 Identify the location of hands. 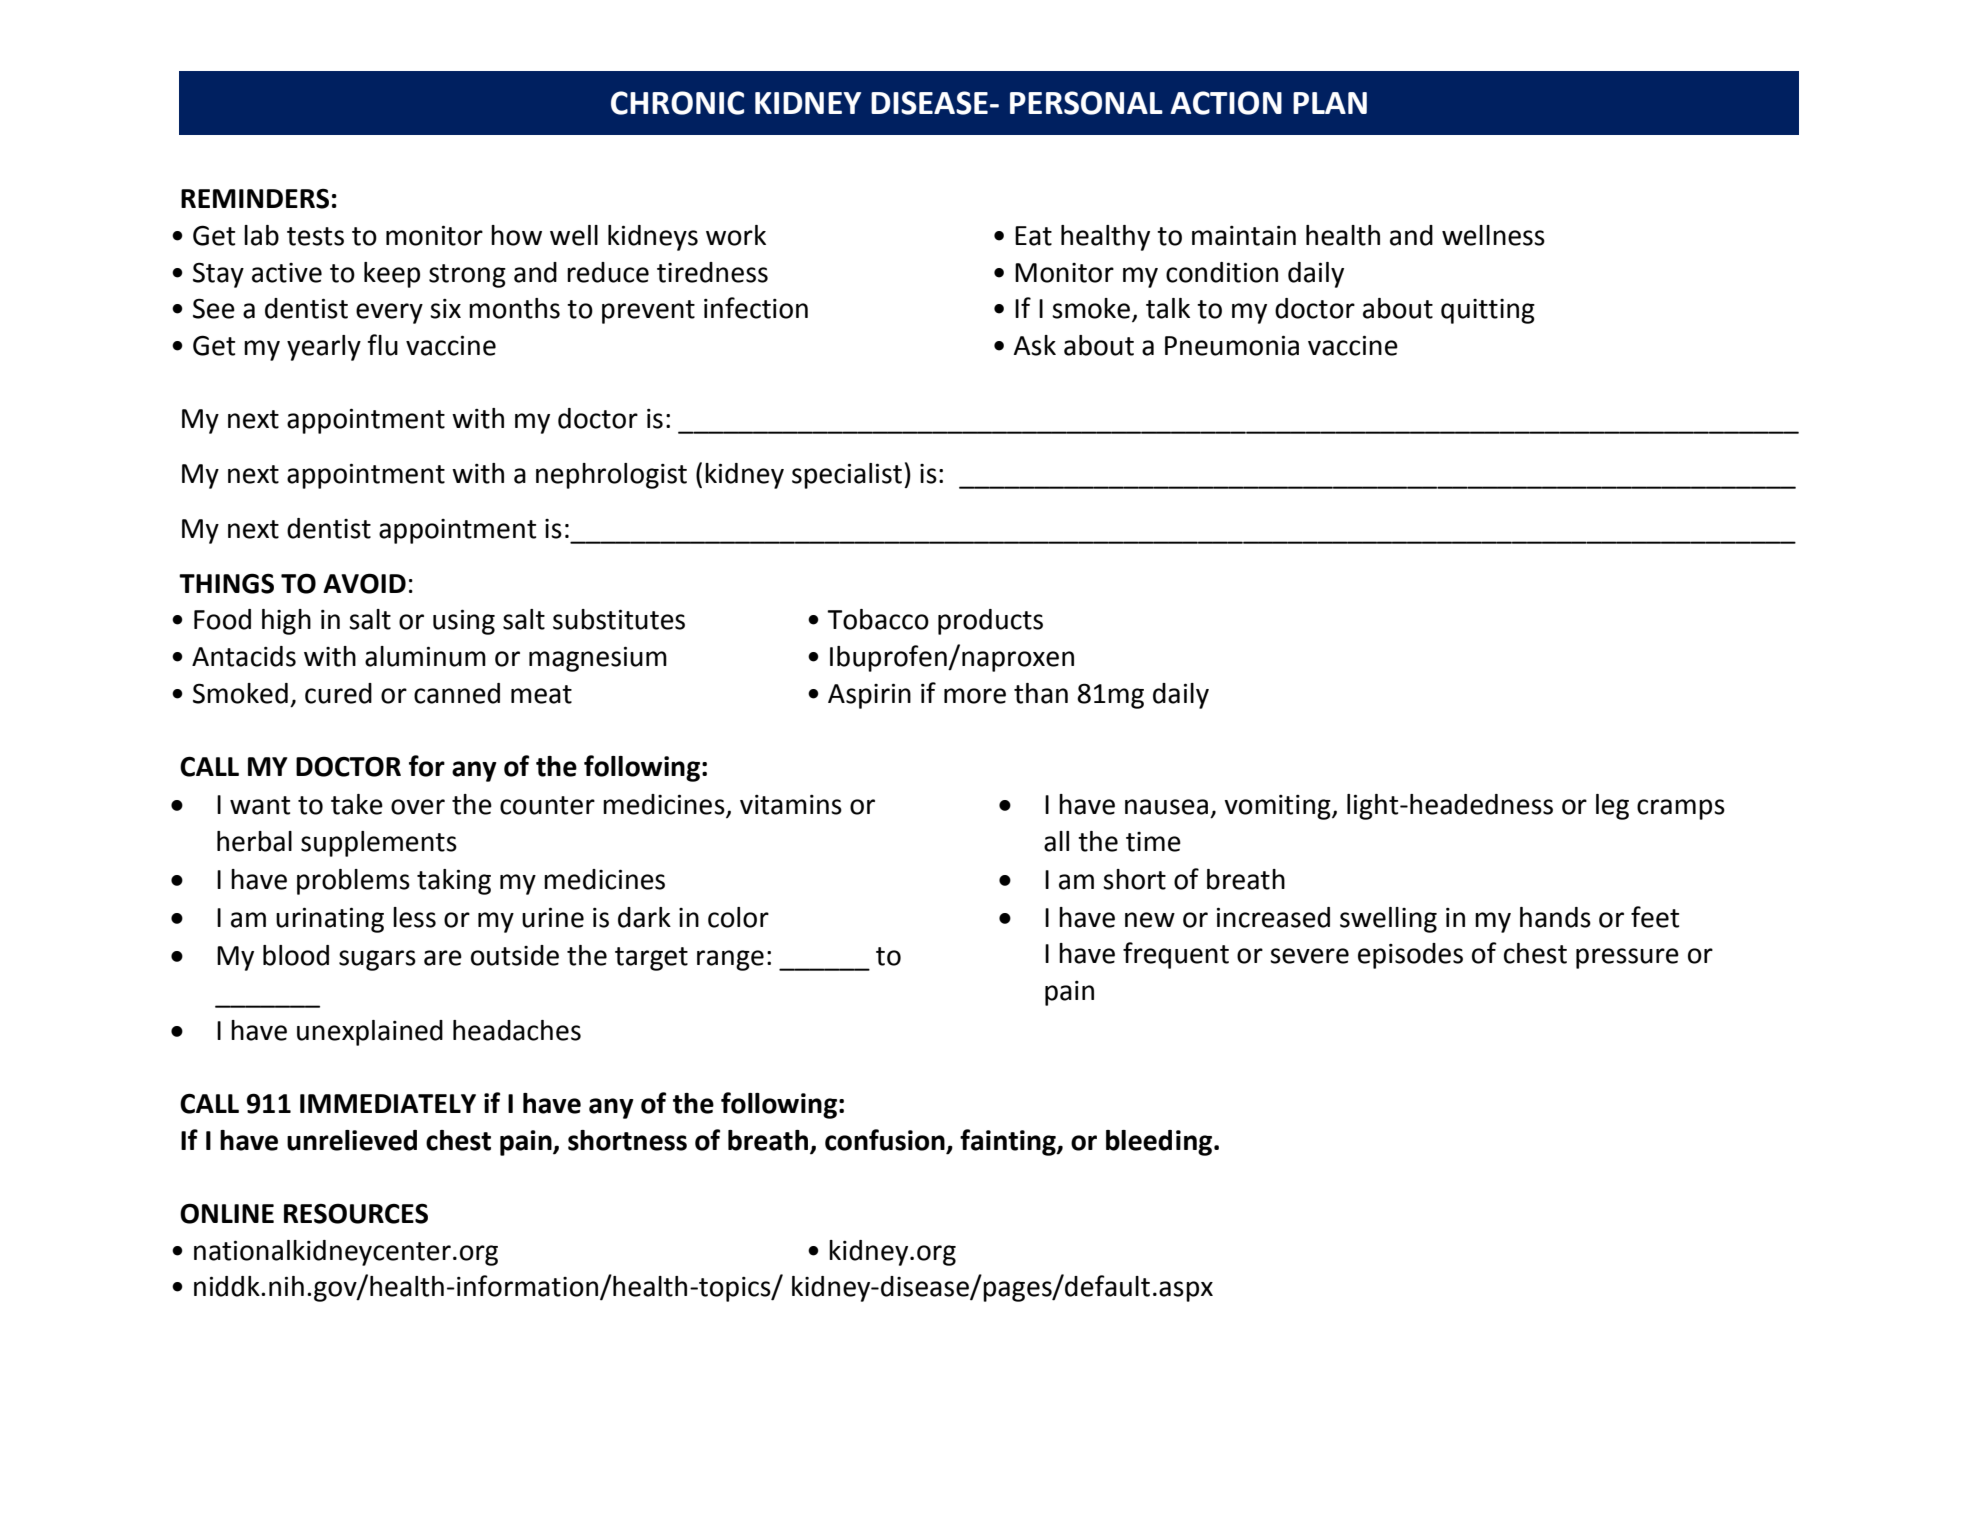
(1555, 917).
